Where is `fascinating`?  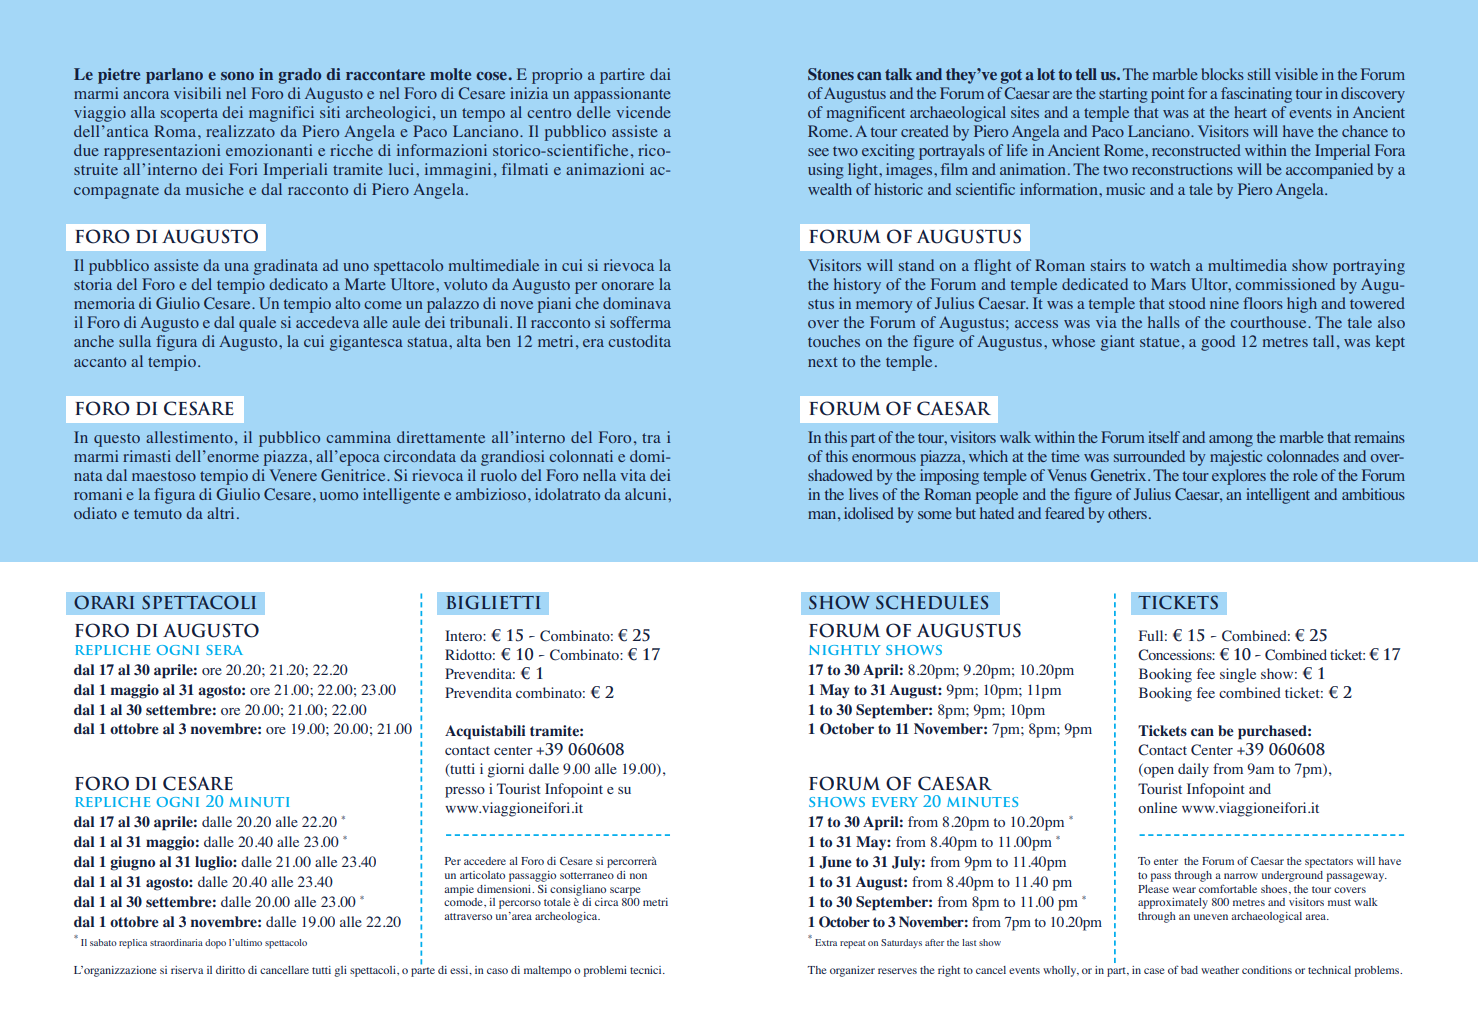 fascinating is located at coordinates (1256, 95).
